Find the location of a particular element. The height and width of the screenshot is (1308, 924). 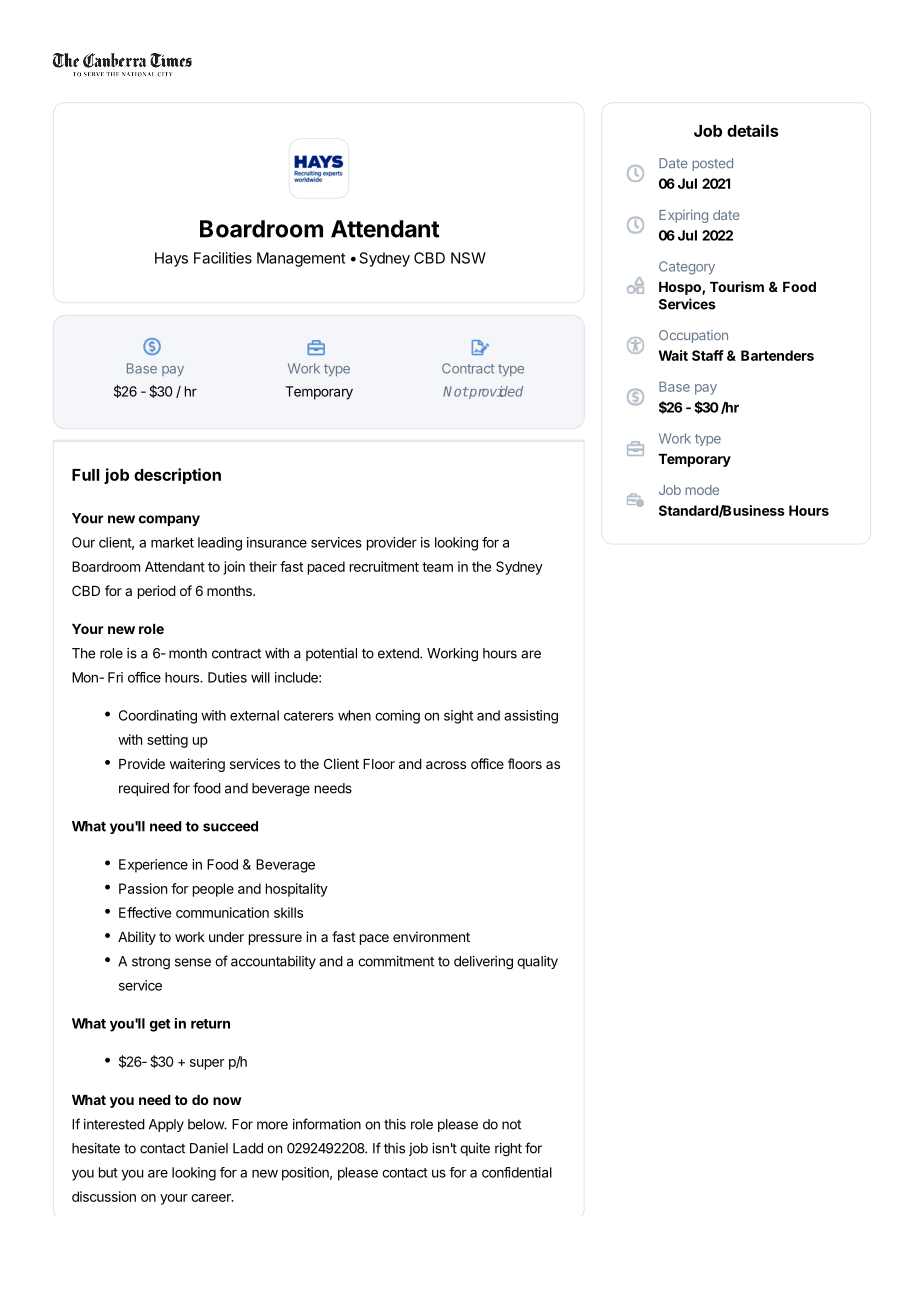

across is located at coordinates (446, 765).
